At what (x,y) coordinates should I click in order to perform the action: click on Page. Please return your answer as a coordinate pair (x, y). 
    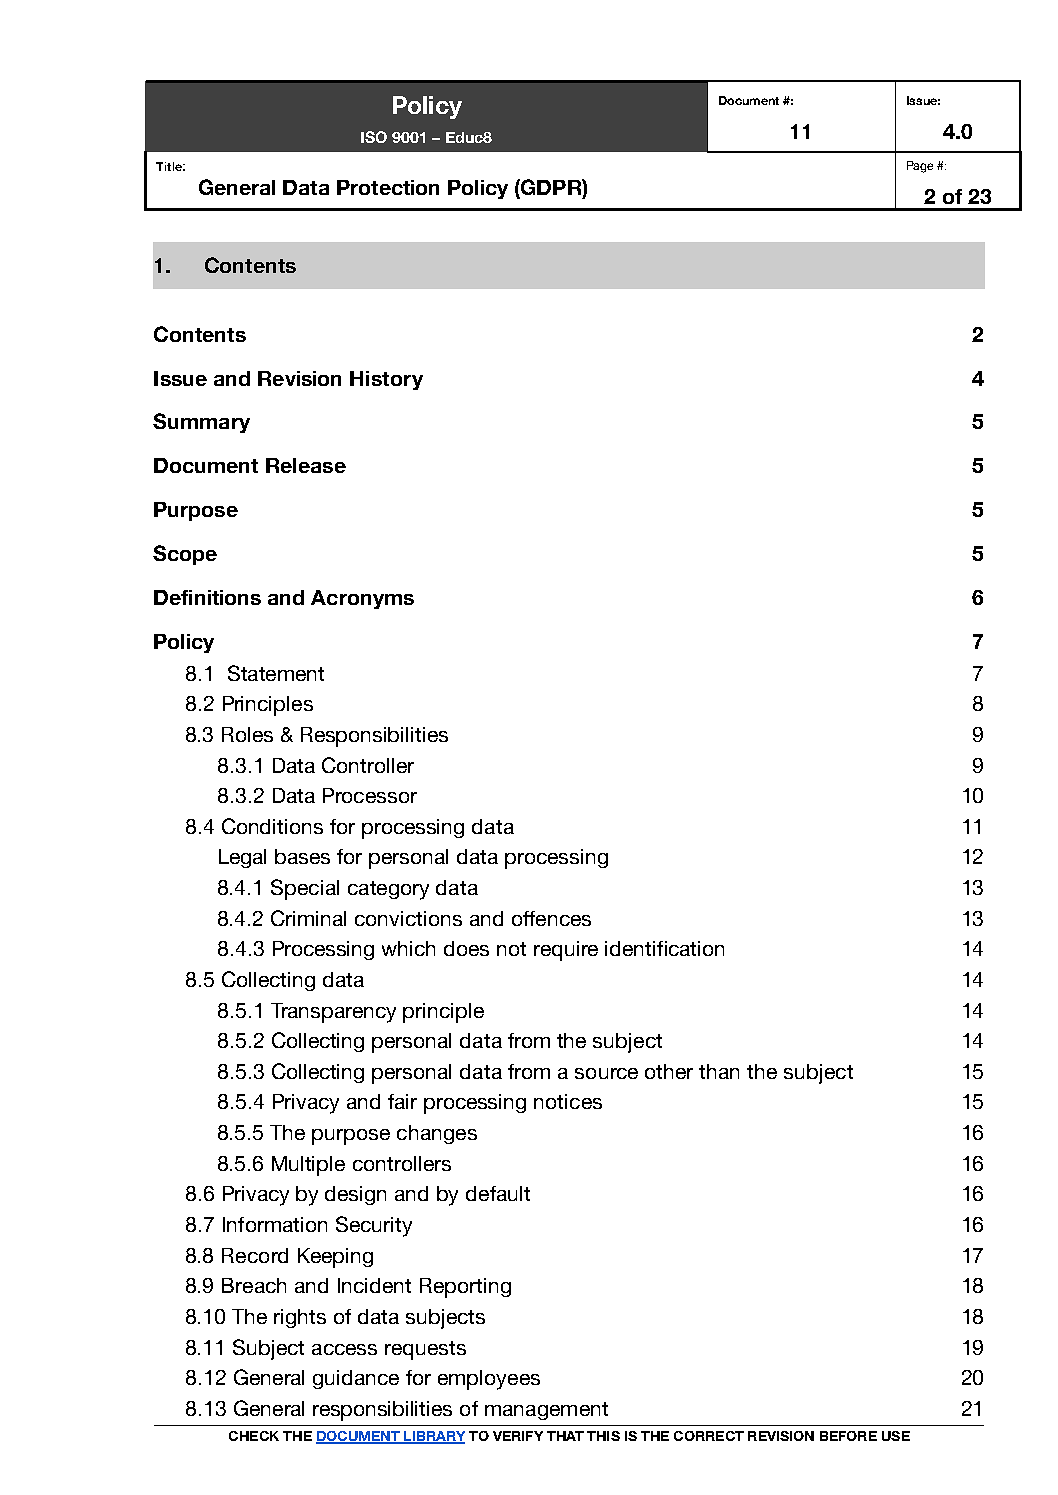
    Looking at the image, I should click on (920, 167).
